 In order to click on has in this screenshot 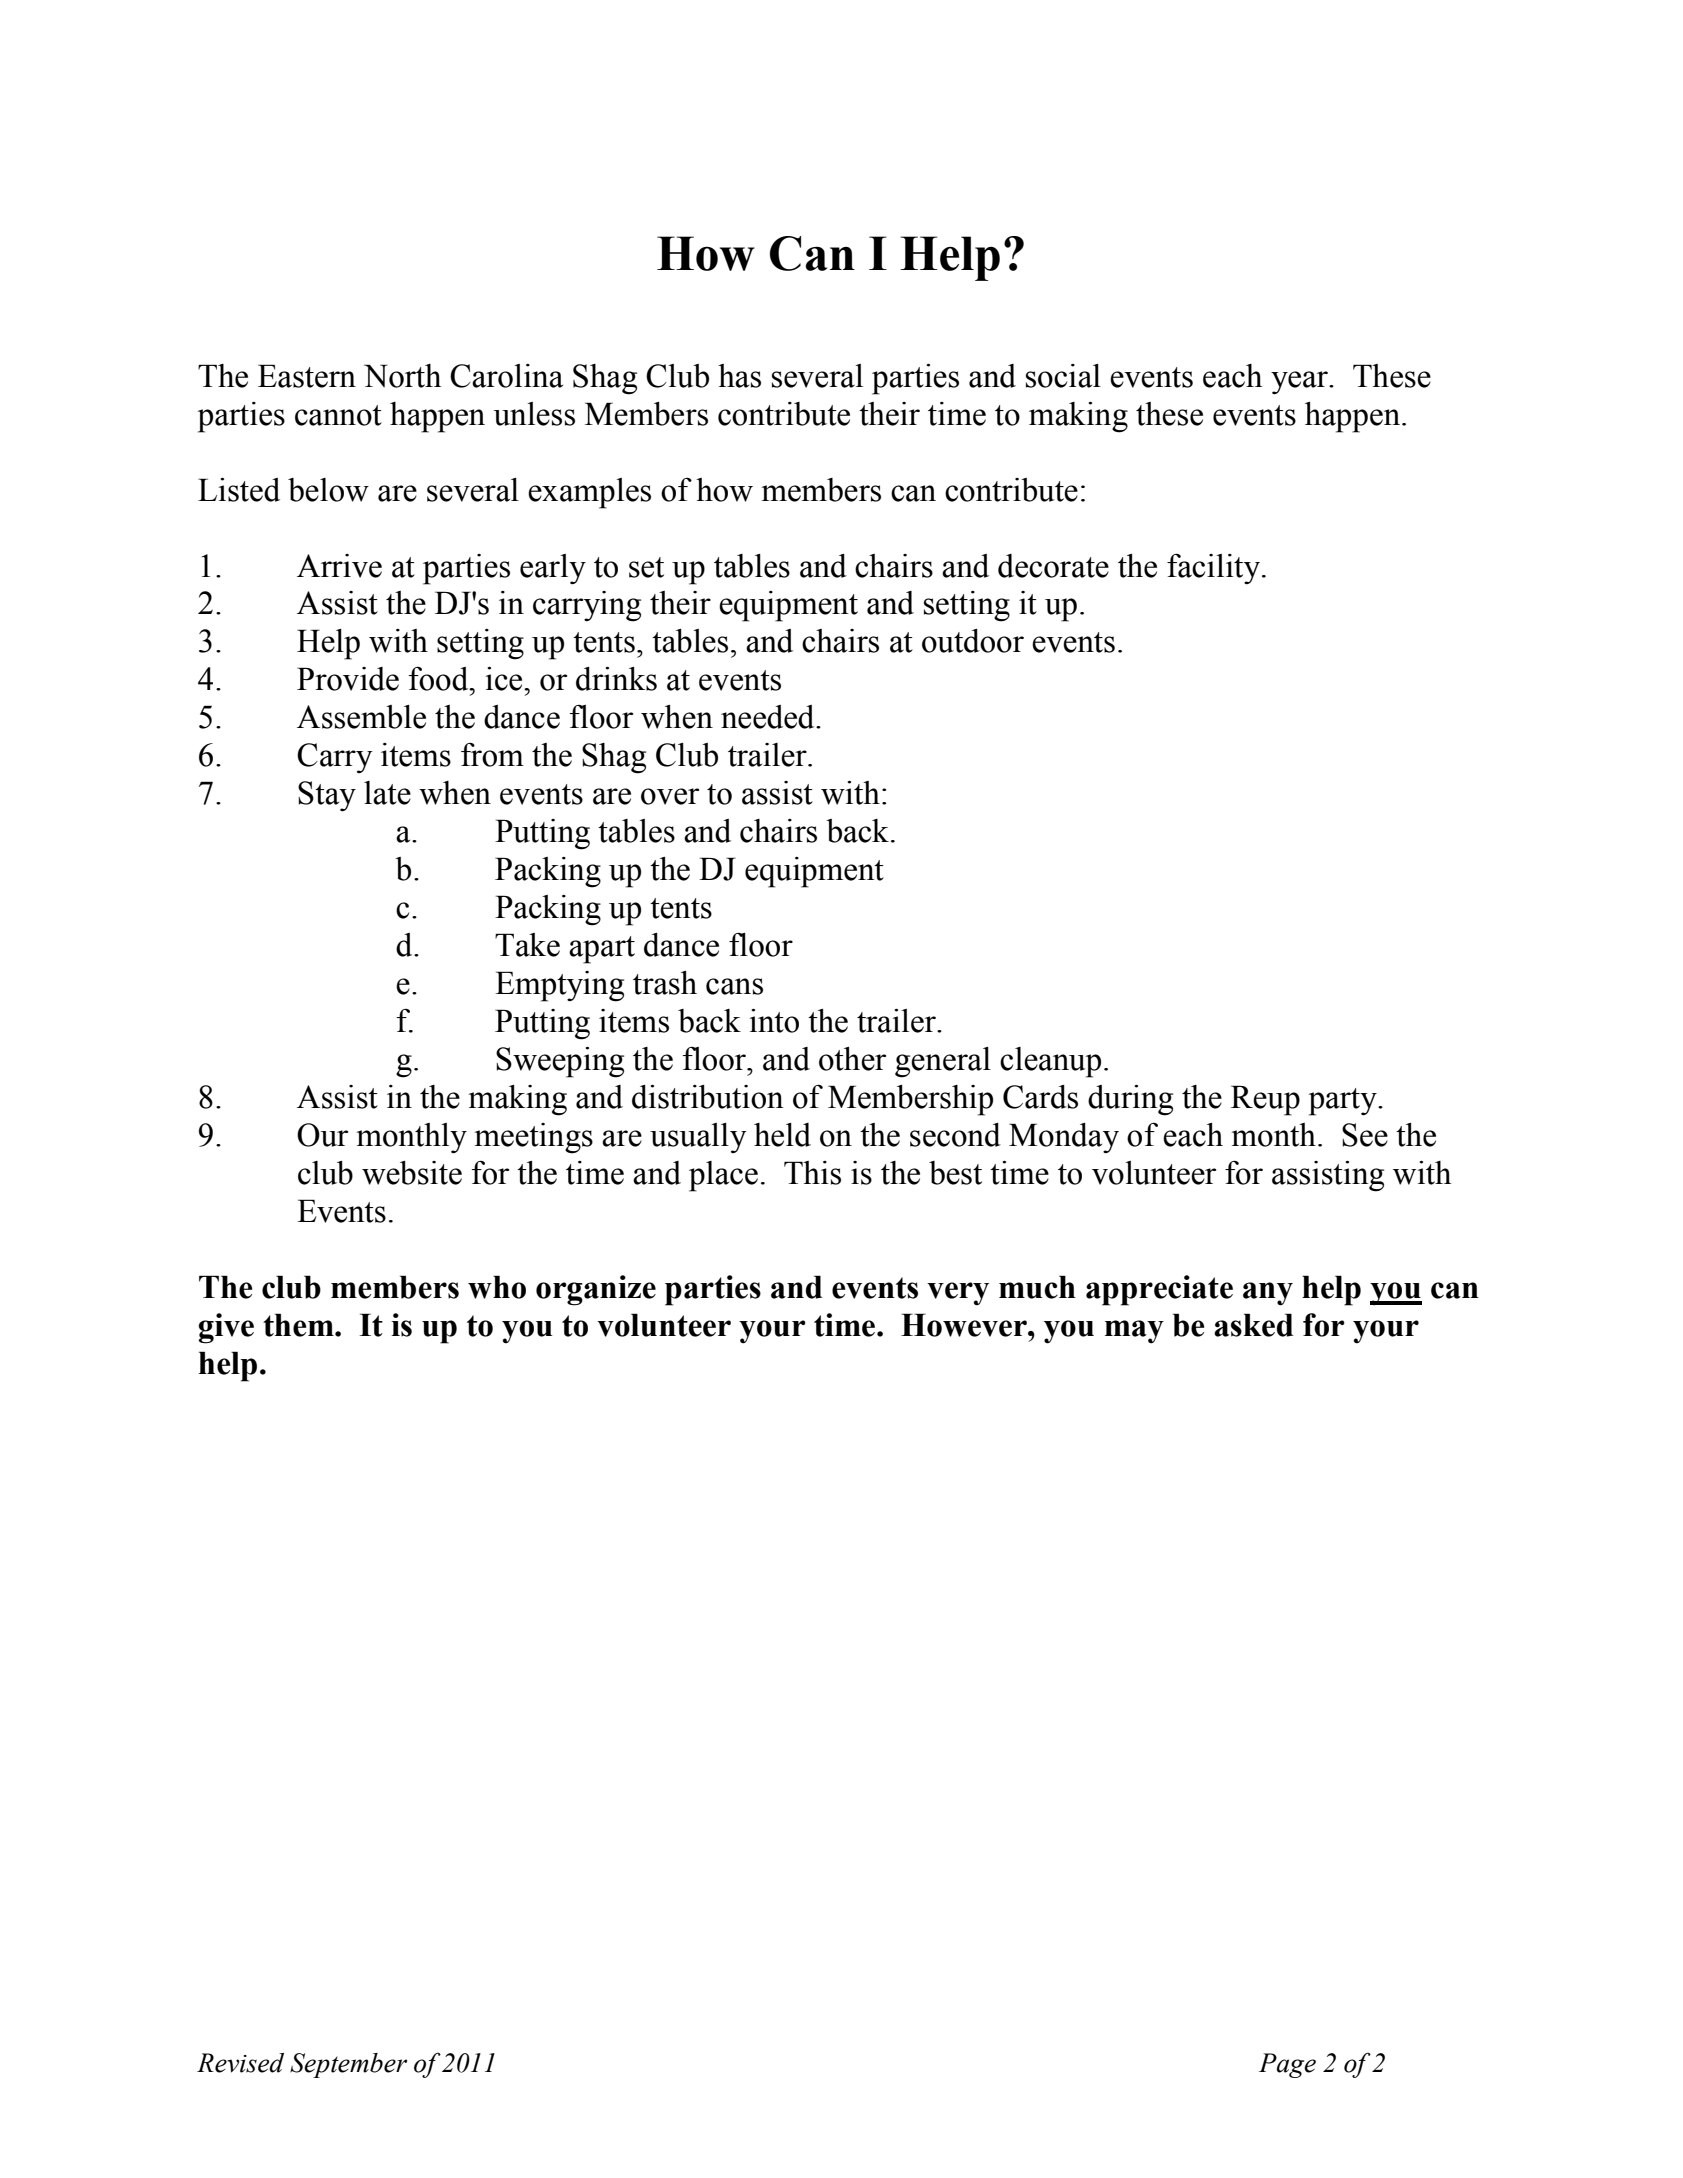, I will do `click(739, 376)`.
